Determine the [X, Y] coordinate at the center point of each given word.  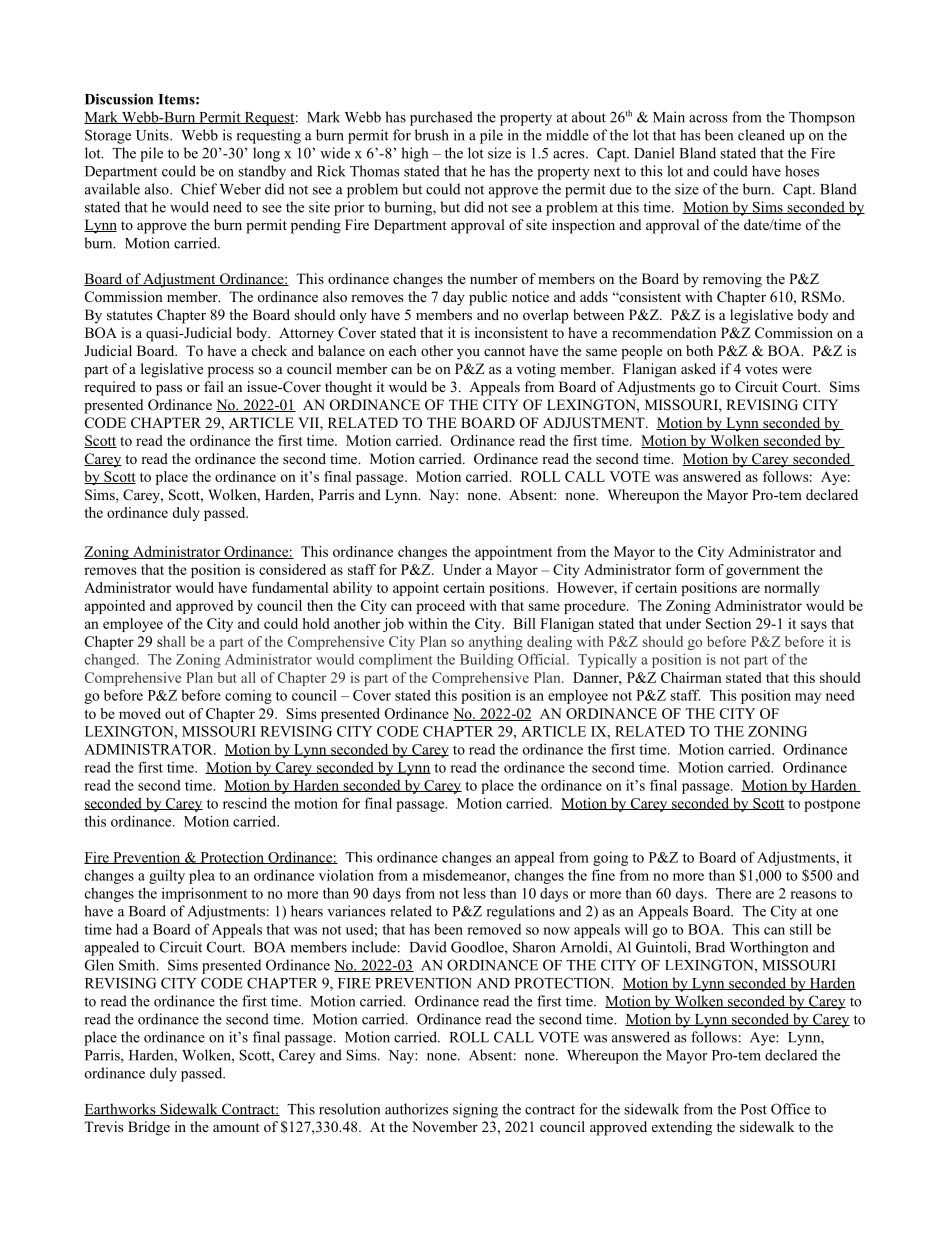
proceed [440, 607]
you [468, 354]
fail [214, 386]
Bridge [149, 1128]
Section [728, 623]
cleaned [761, 135]
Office [790, 1109]
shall [171, 641]
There [733, 893]
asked [698, 368]
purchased [441, 118]
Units [153, 135]
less [474, 893]
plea [202, 877]
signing [475, 1110]
